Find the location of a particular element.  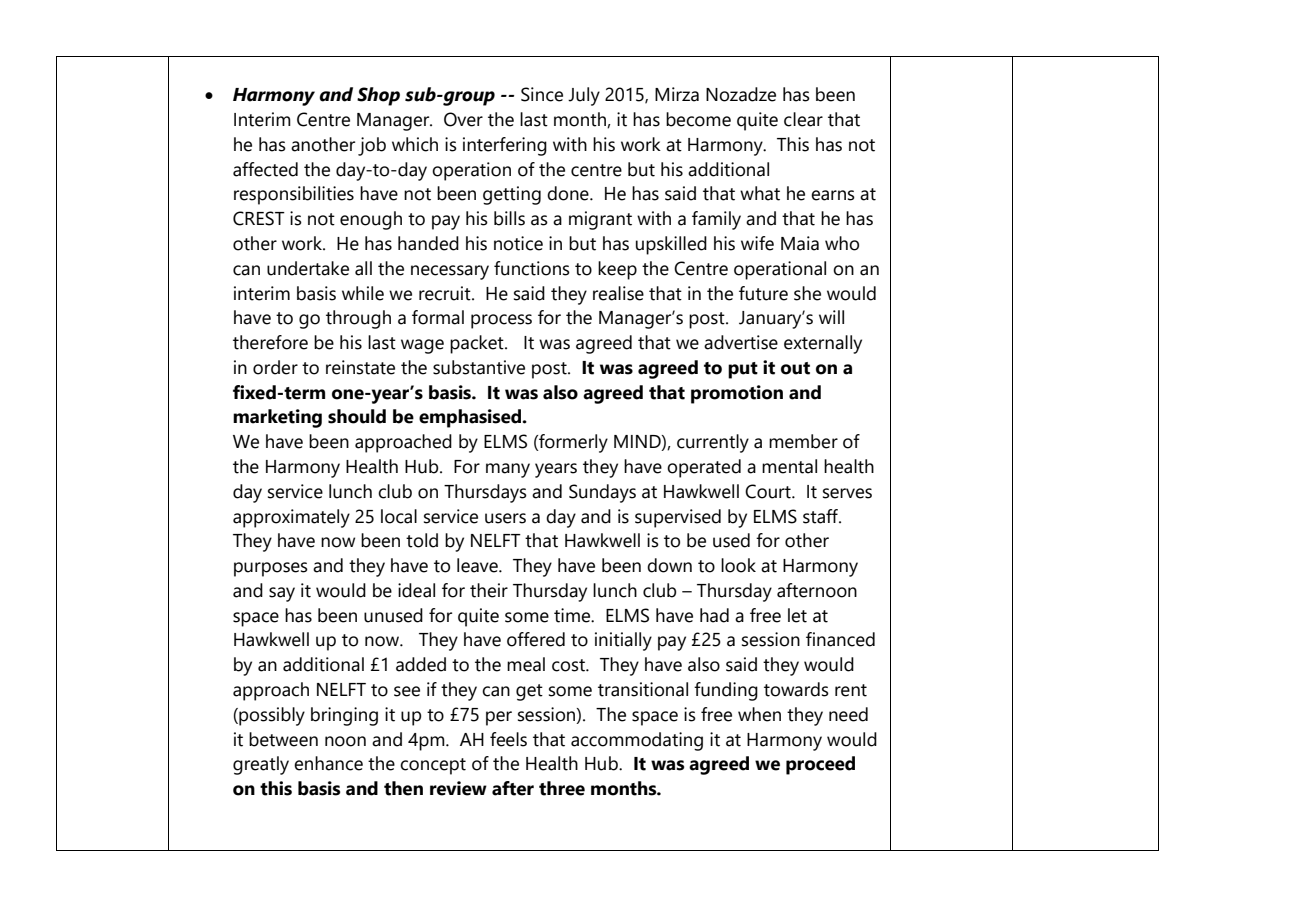

three is located at coordinates (562, 788).
